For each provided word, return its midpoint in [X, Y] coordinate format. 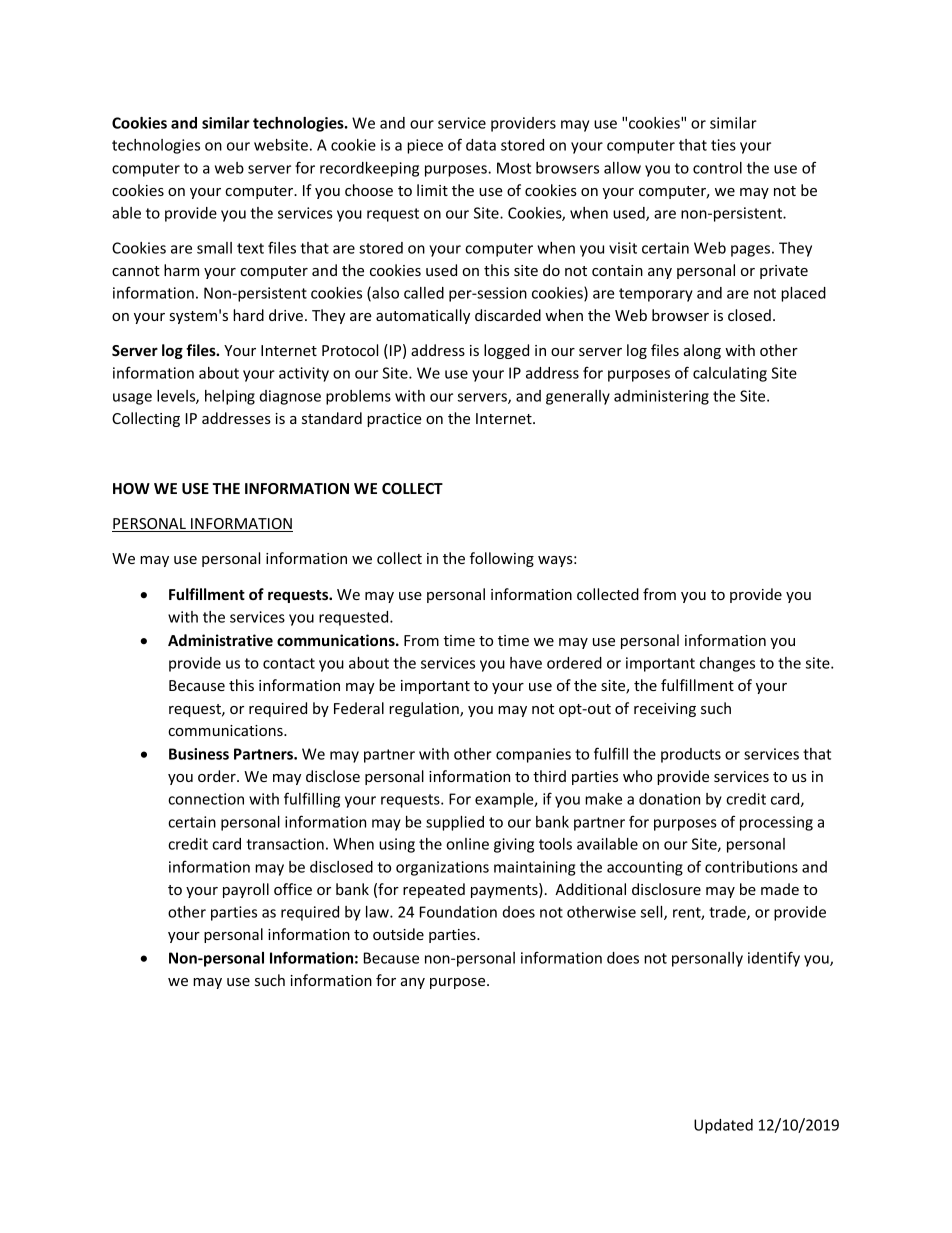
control [717, 168]
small [214, 248]
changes [727, 664]
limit [432, 190]
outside [398, 934]
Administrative [220, 640]
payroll [246, 890]
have [526, 663]
